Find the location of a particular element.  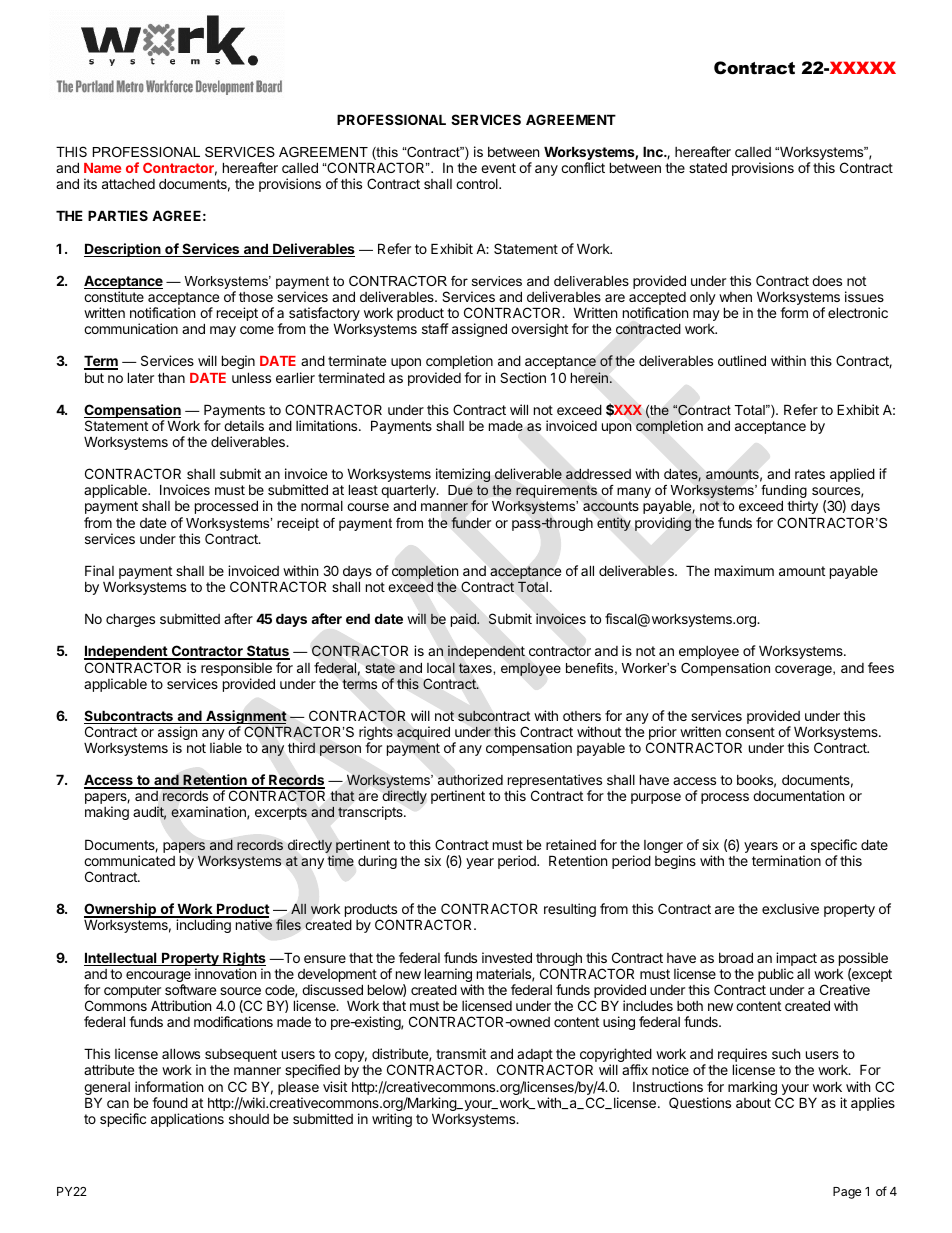

attached is located at coordinates (128, 184).
